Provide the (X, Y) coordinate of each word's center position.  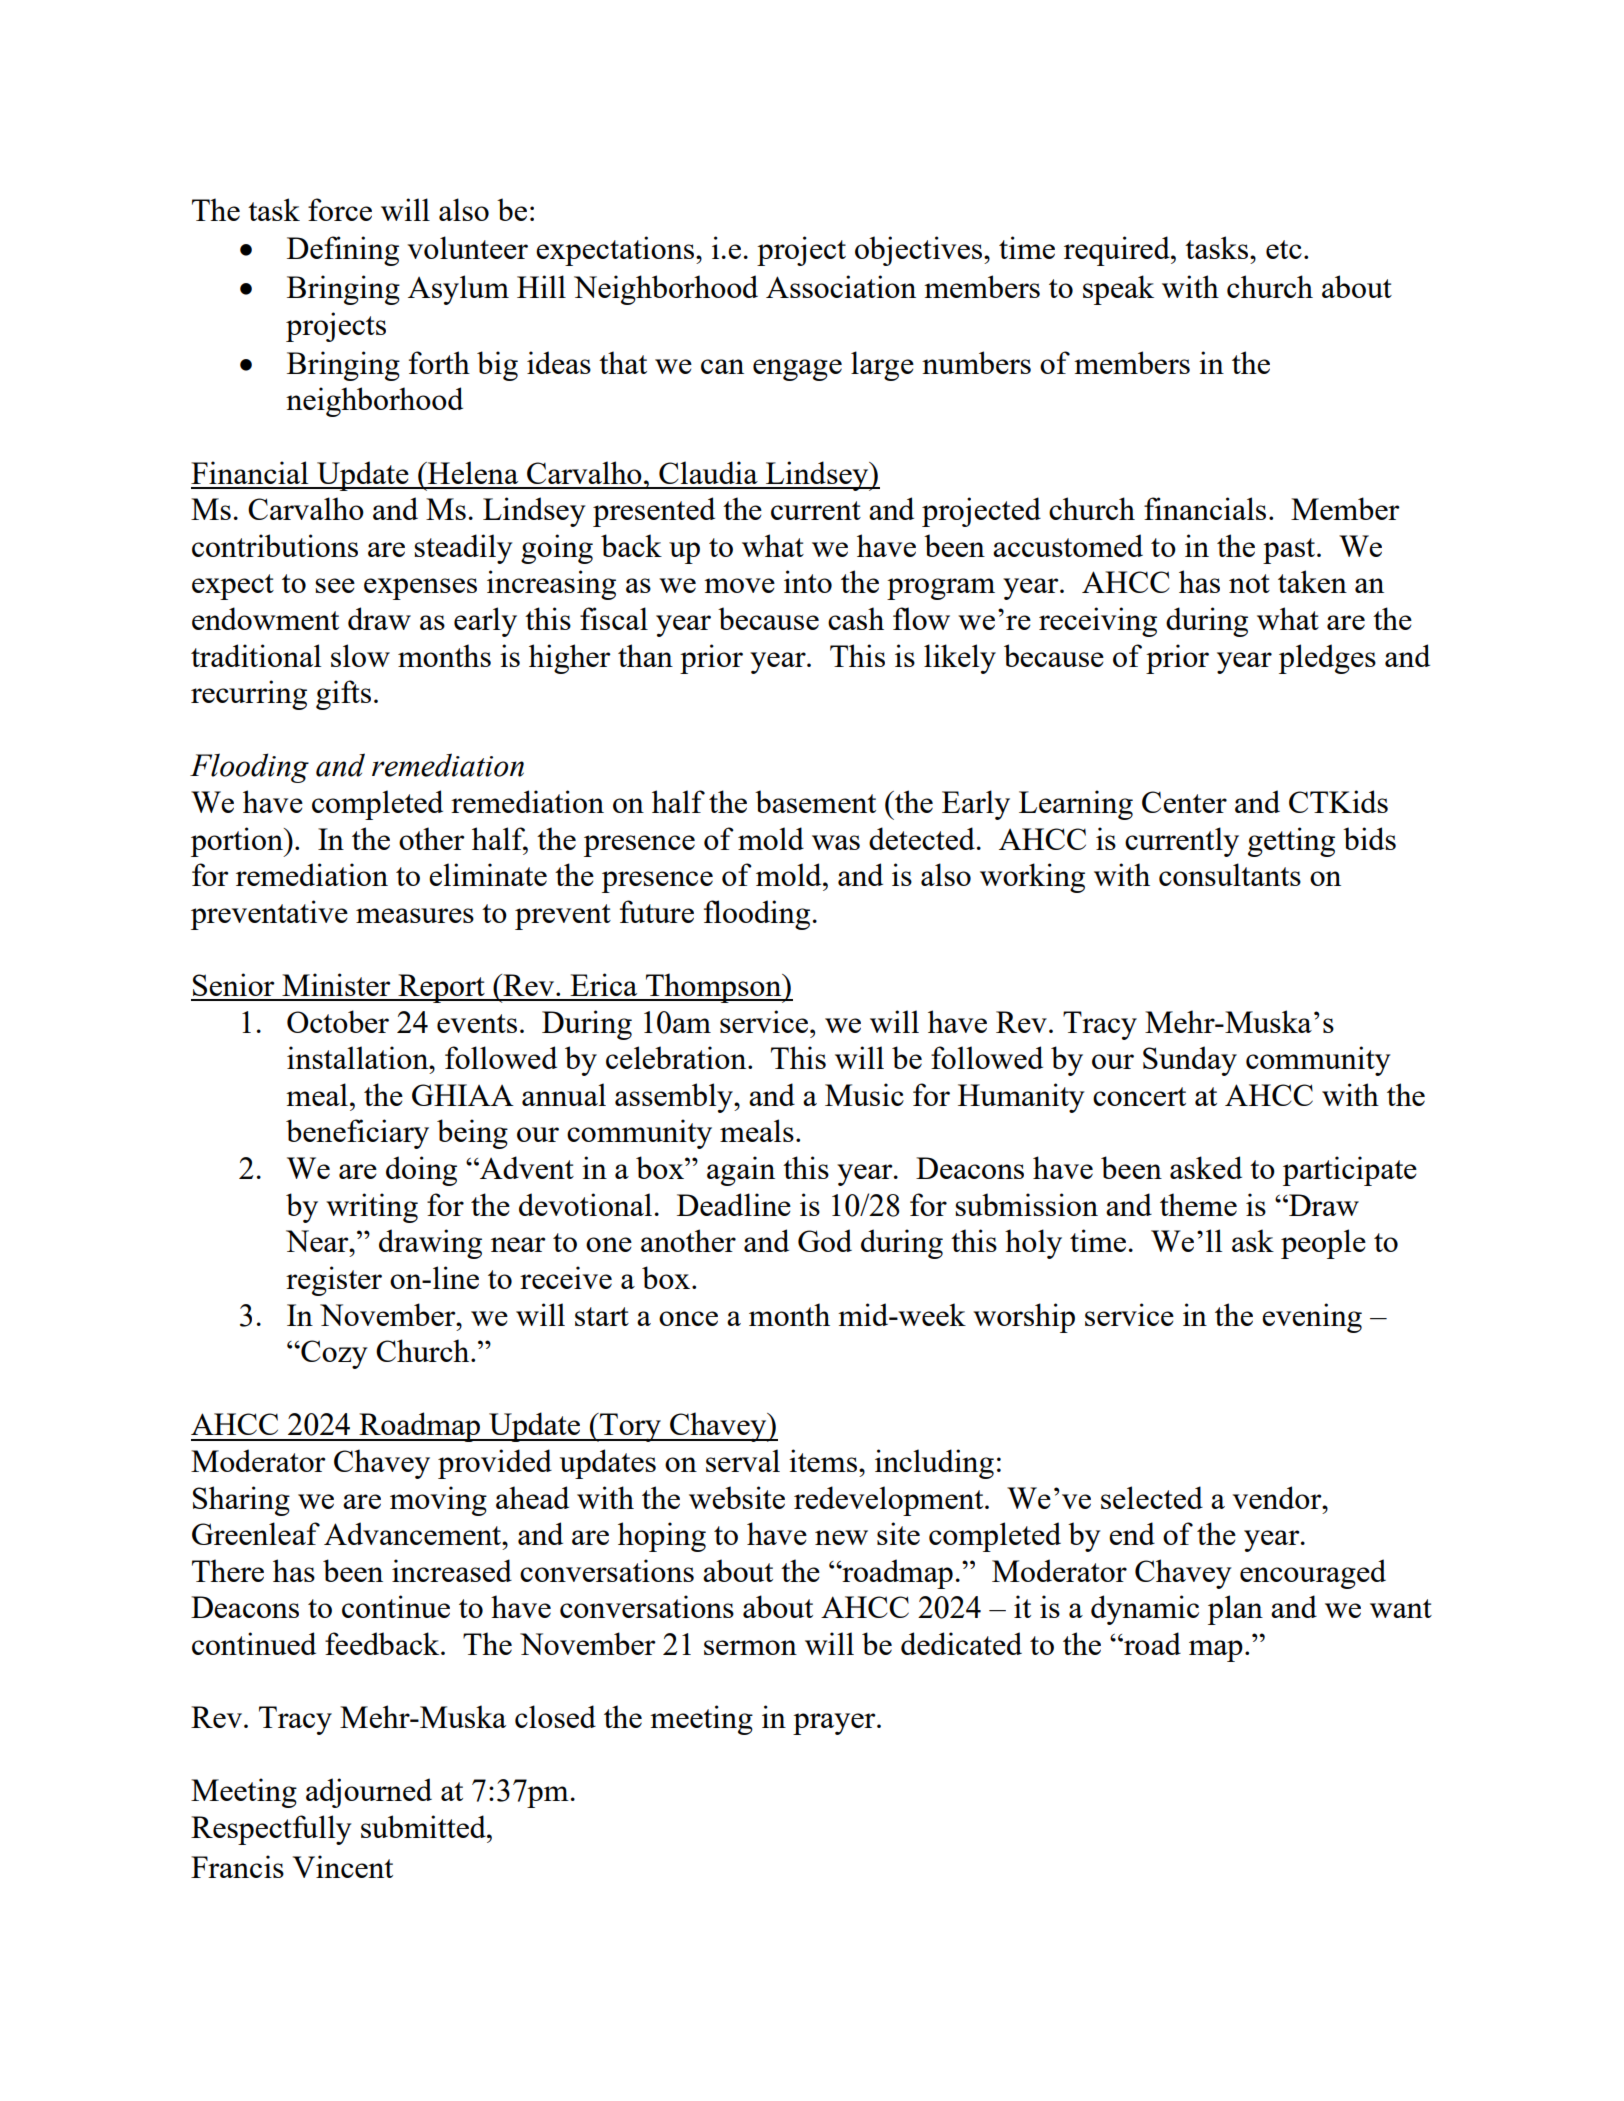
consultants (1230, 874)
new (841, 1537)
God (825, 1240)
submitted (424, 1826)
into (808, 581)
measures (415, 915)
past (1290, 551)
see (335, 585)
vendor (1278, 1497)
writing (372, 1208)
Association (841, 286)
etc (1284, 249)
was (836, 842)
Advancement (414, 1533)
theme (1198, 1204)
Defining (343, 251)
